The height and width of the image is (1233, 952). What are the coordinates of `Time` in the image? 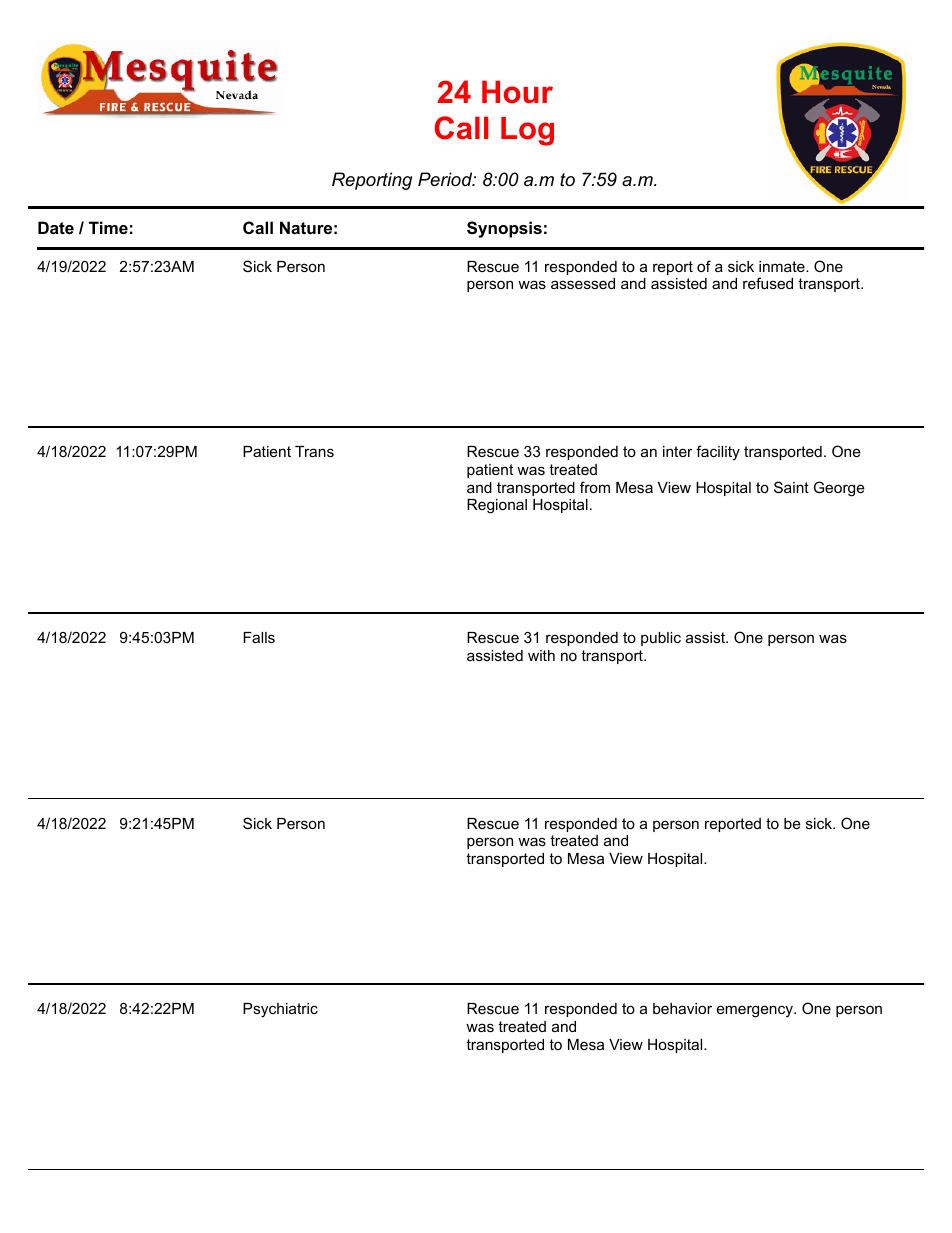 It's located at (108, 227).
